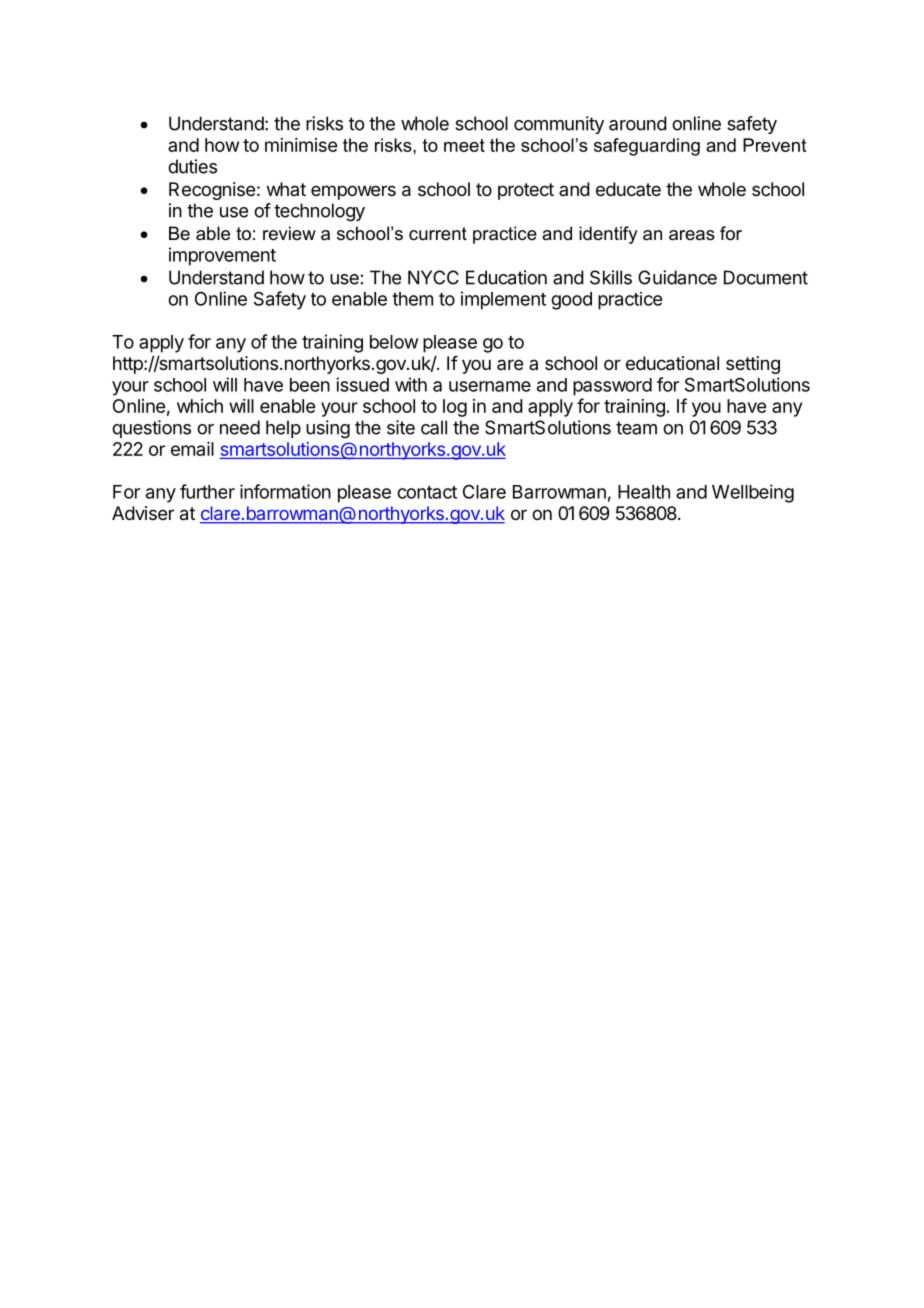  Describe the element at coordinates (503, 300) in the document. I see `implement` at that location.
